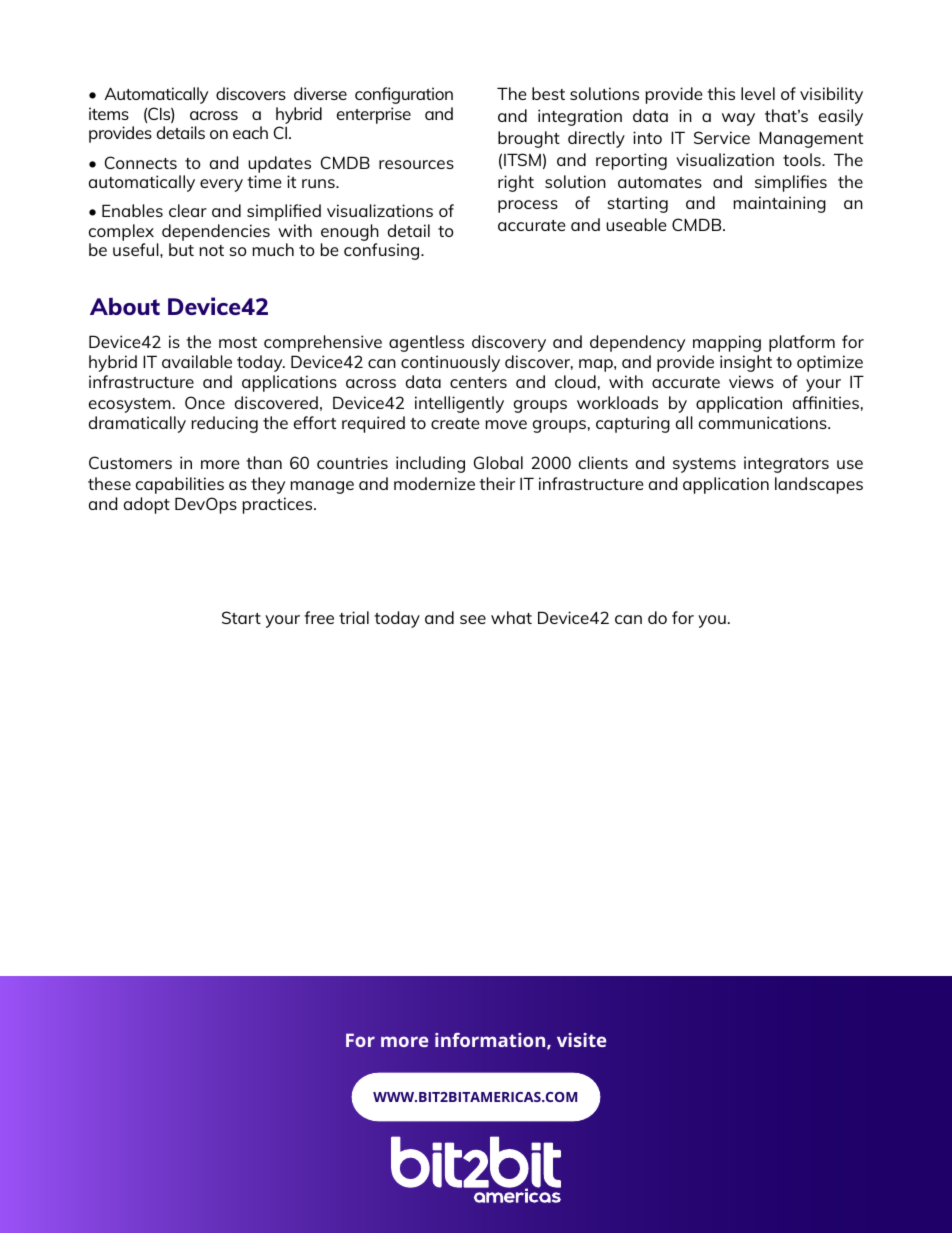 The image size is (952, 1233). What do you see at coordinates (529, 139) in the page?
I see `brought` at bounding box center [529, 139].
